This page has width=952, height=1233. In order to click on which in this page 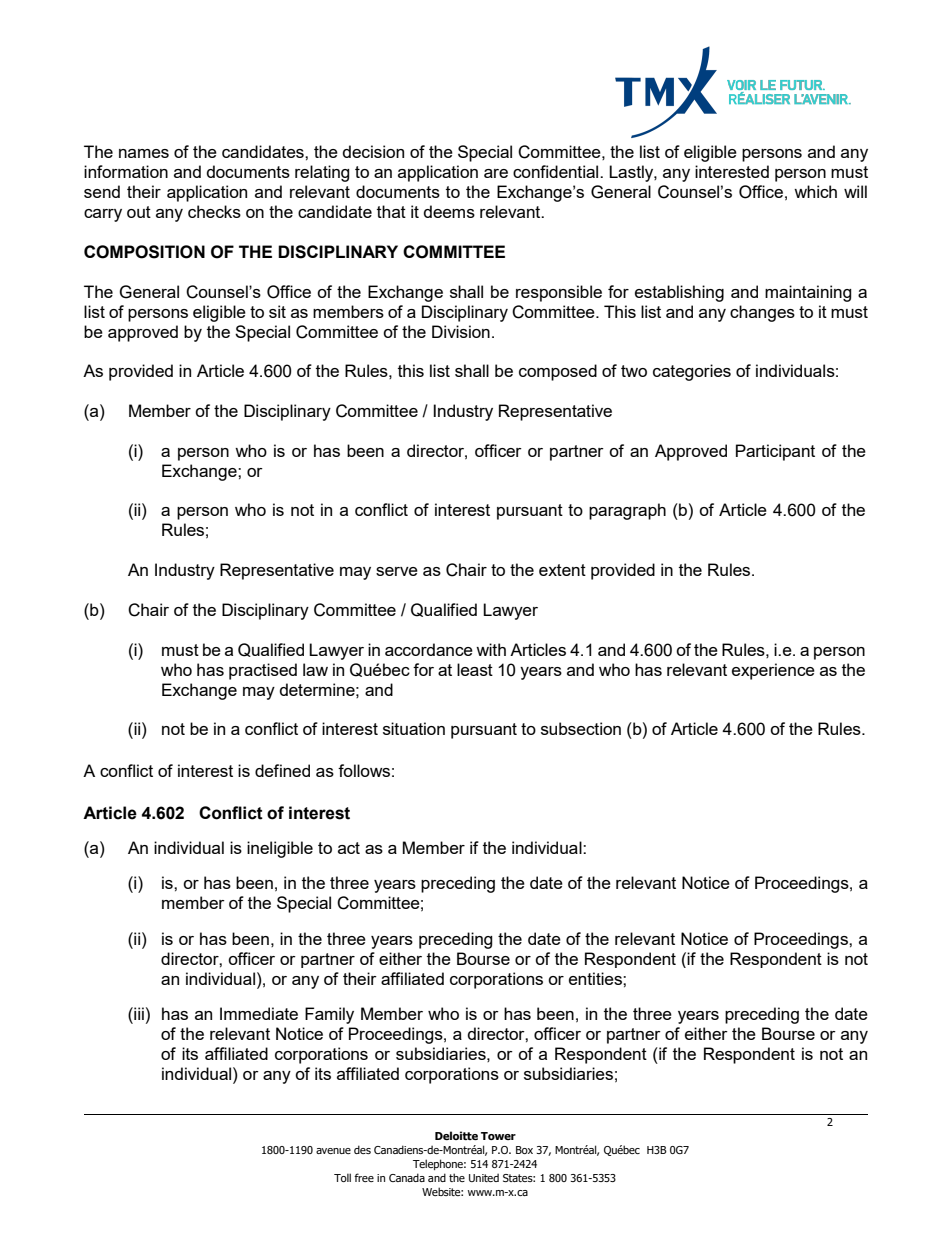, I will do `click(815, 191)`.
